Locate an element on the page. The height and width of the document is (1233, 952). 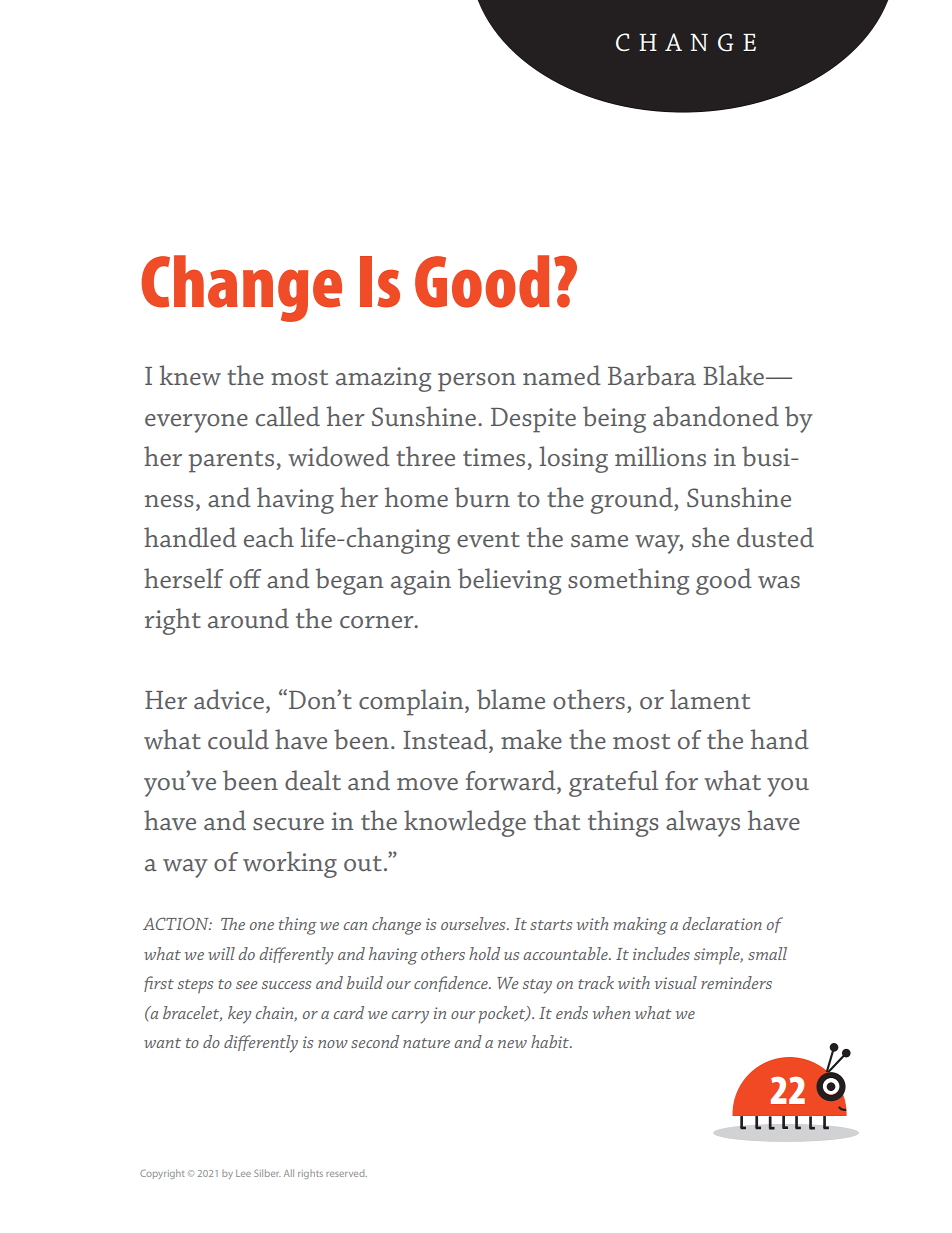
person is located at coordinates (477, 382).
